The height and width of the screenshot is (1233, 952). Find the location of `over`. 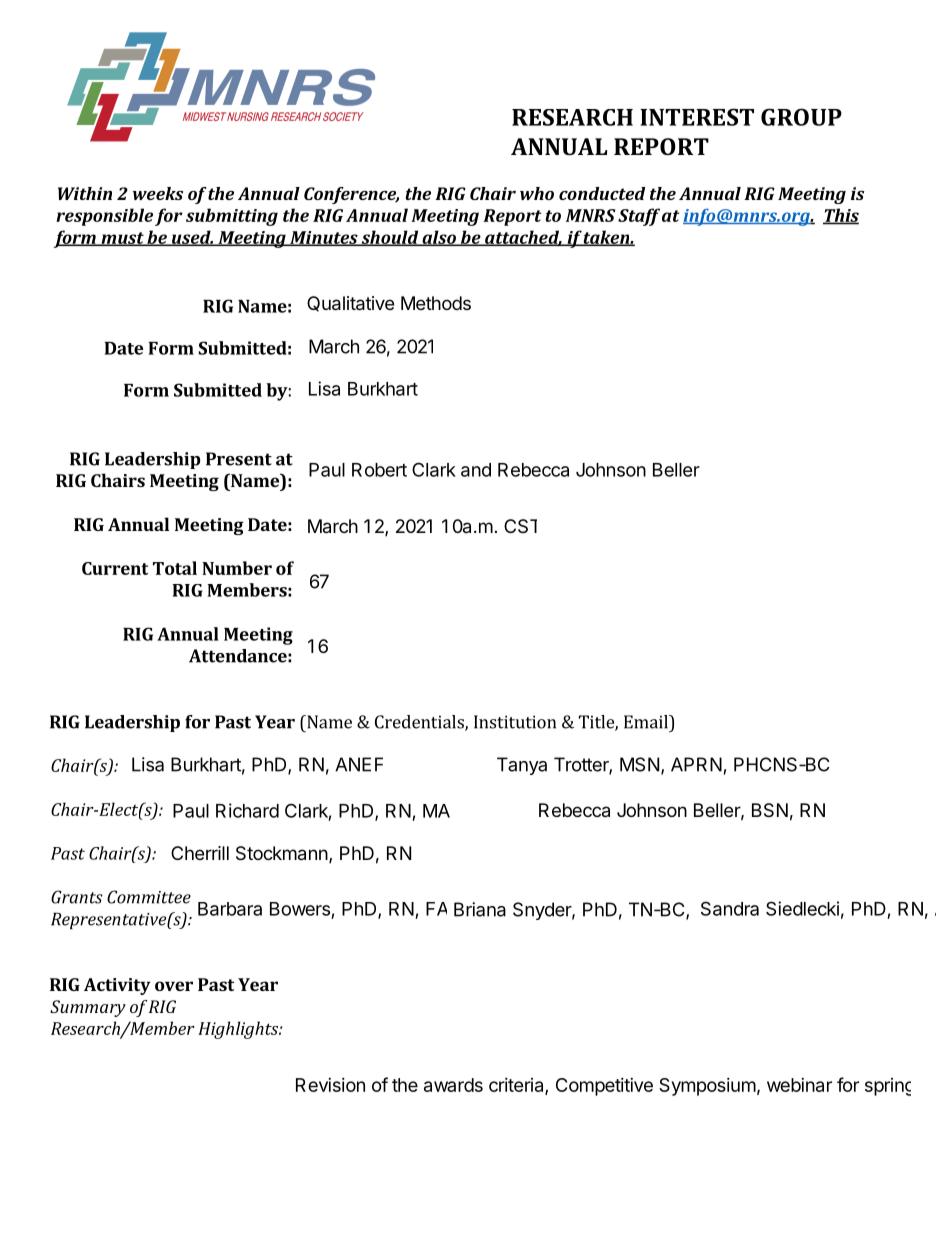

over is located at coordinates (174, 986).
